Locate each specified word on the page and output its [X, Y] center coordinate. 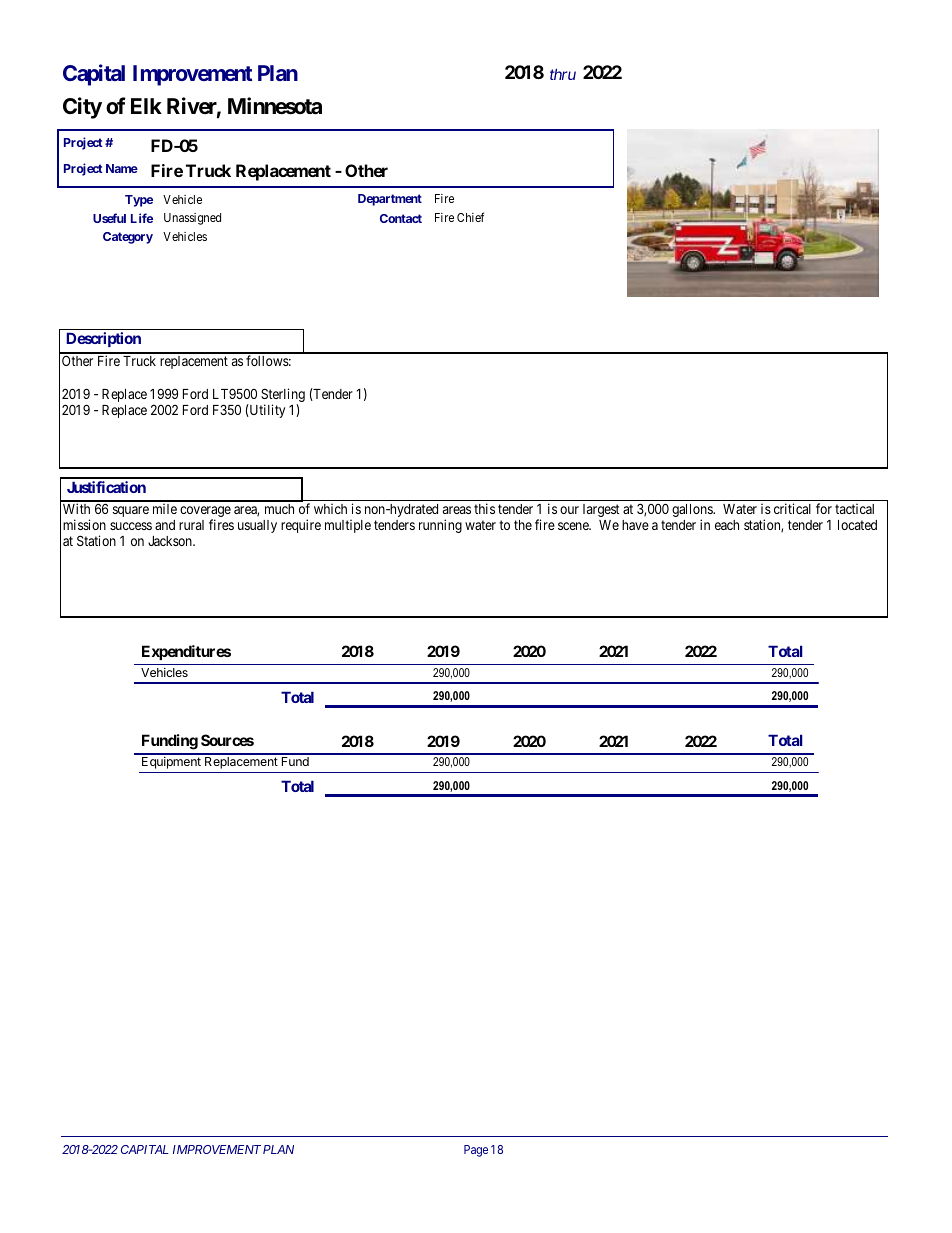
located [857, 525]
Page [476, 1151]
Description [103, 339]
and [165, 525]
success [131, 526]
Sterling [283, 396]
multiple [348, 526]
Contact [401, 218]
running [440, 526]
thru [563, 74]
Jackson [171, 541]
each [727, 525]
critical [792, 508]
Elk [146, 106]
